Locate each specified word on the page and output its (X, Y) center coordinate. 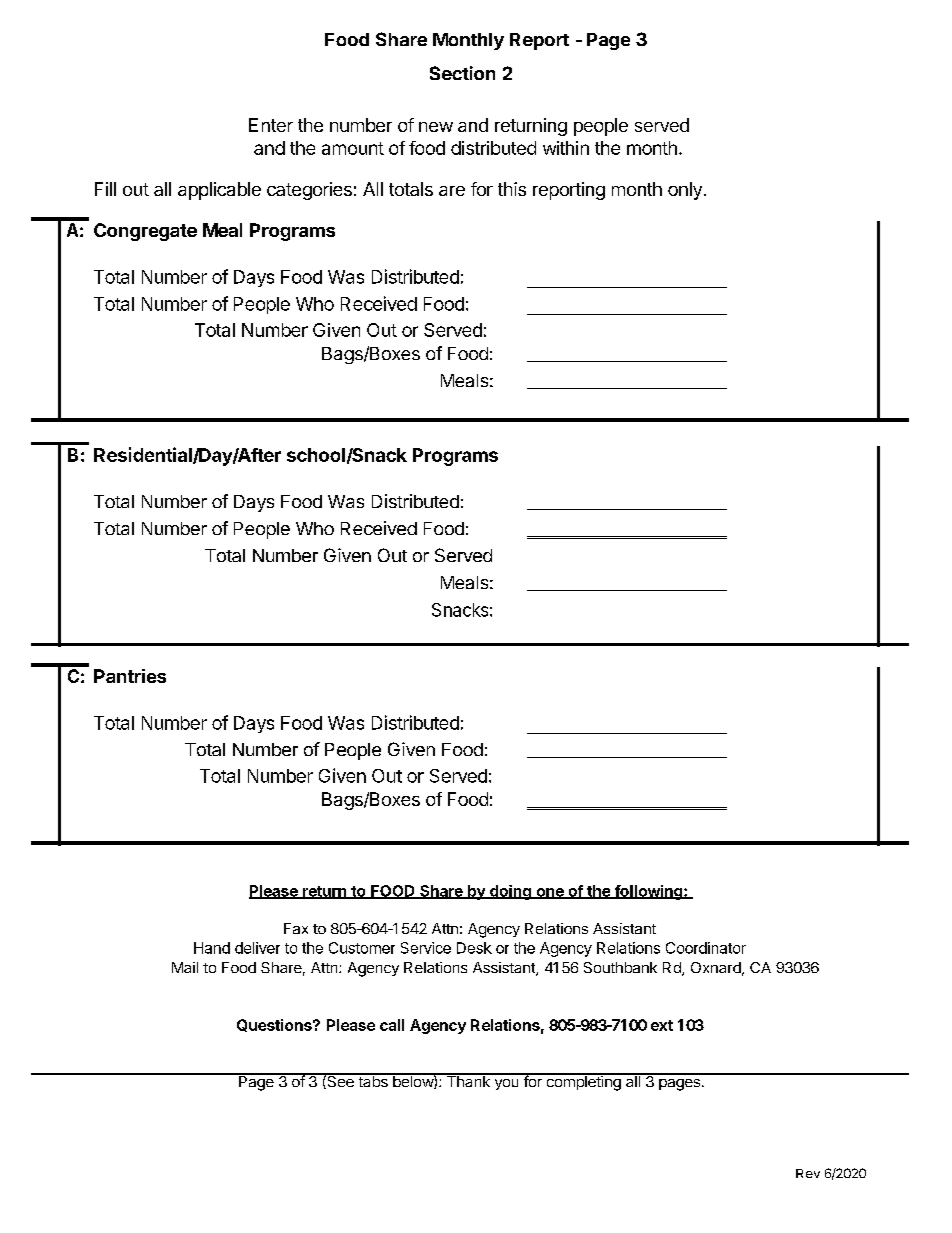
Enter (271, 125)
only (685, 191)
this (512, 189)
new (436, 127)
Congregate (145, 232)
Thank (468, 1080)
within (566, 148)
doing (510, 892)
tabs (373, 1080)
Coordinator (706, 948)
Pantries (130, 676)
